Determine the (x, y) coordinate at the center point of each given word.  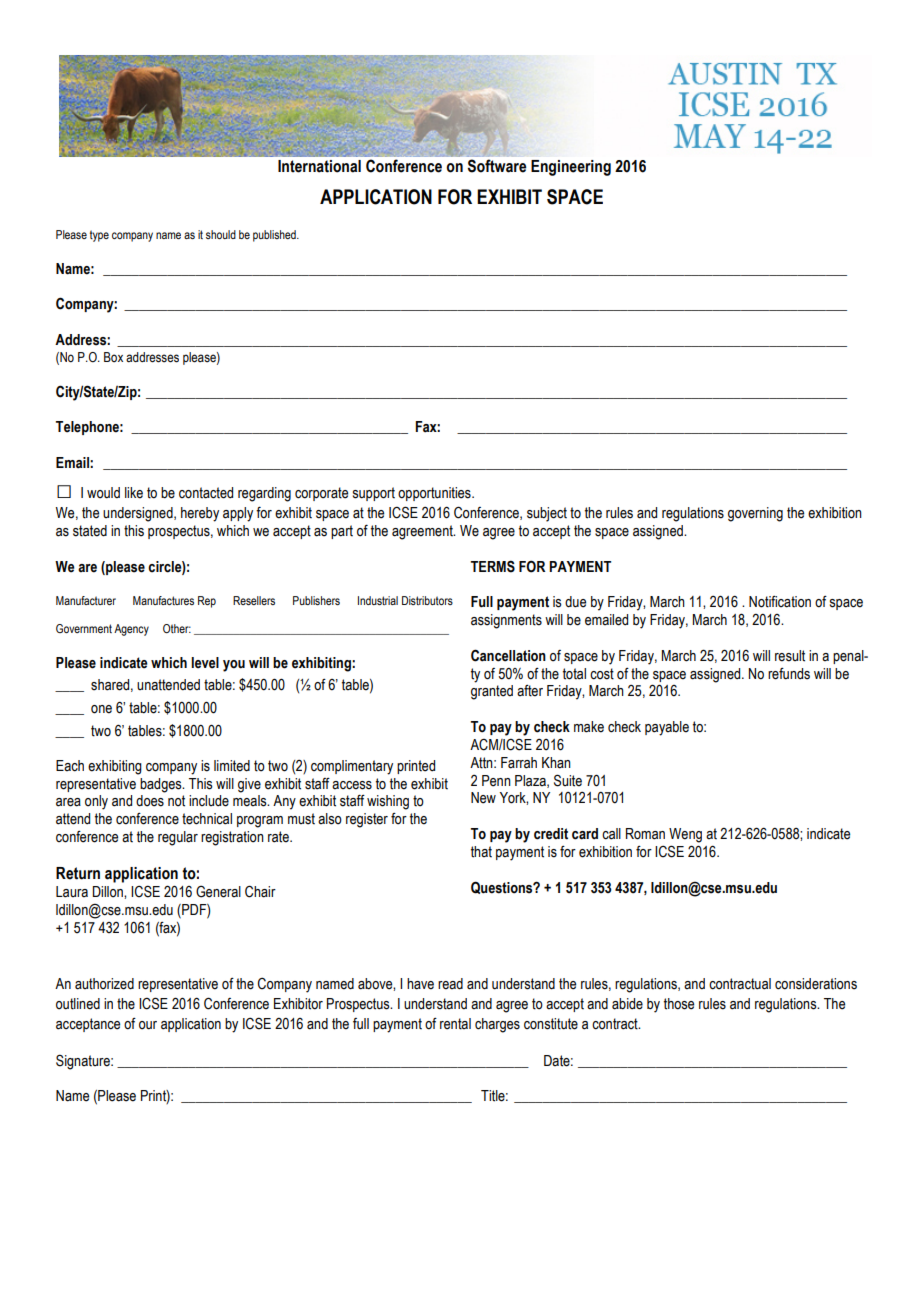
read (450, 984)
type (99, 236)
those (679, 1004)
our (148, 1025)
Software (497, 166)
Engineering (571, 168)
